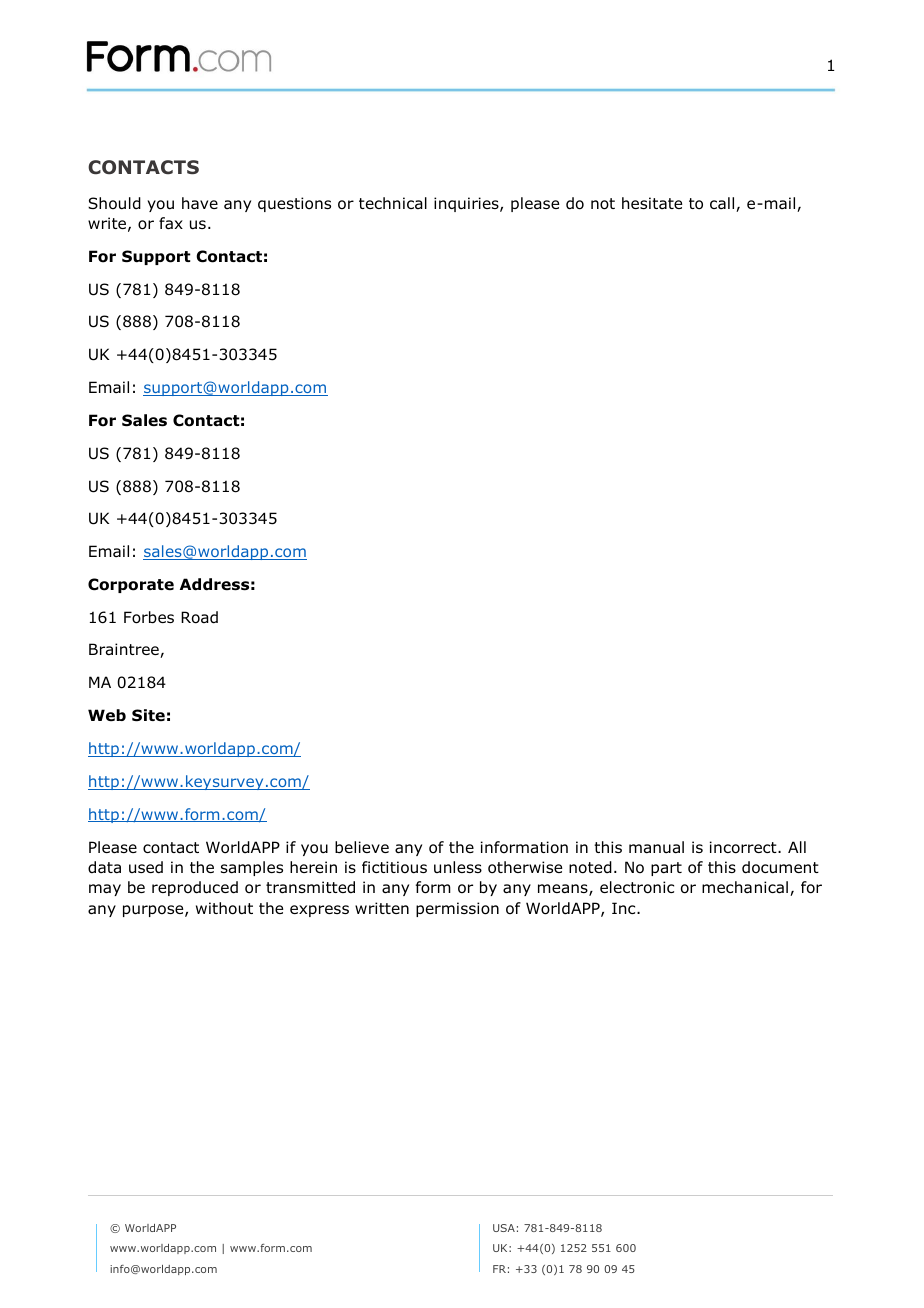 The width and height of the page is (924, 1308). Describe the element at coordinates (656, 847) in the page. I see `manual` at that location.
